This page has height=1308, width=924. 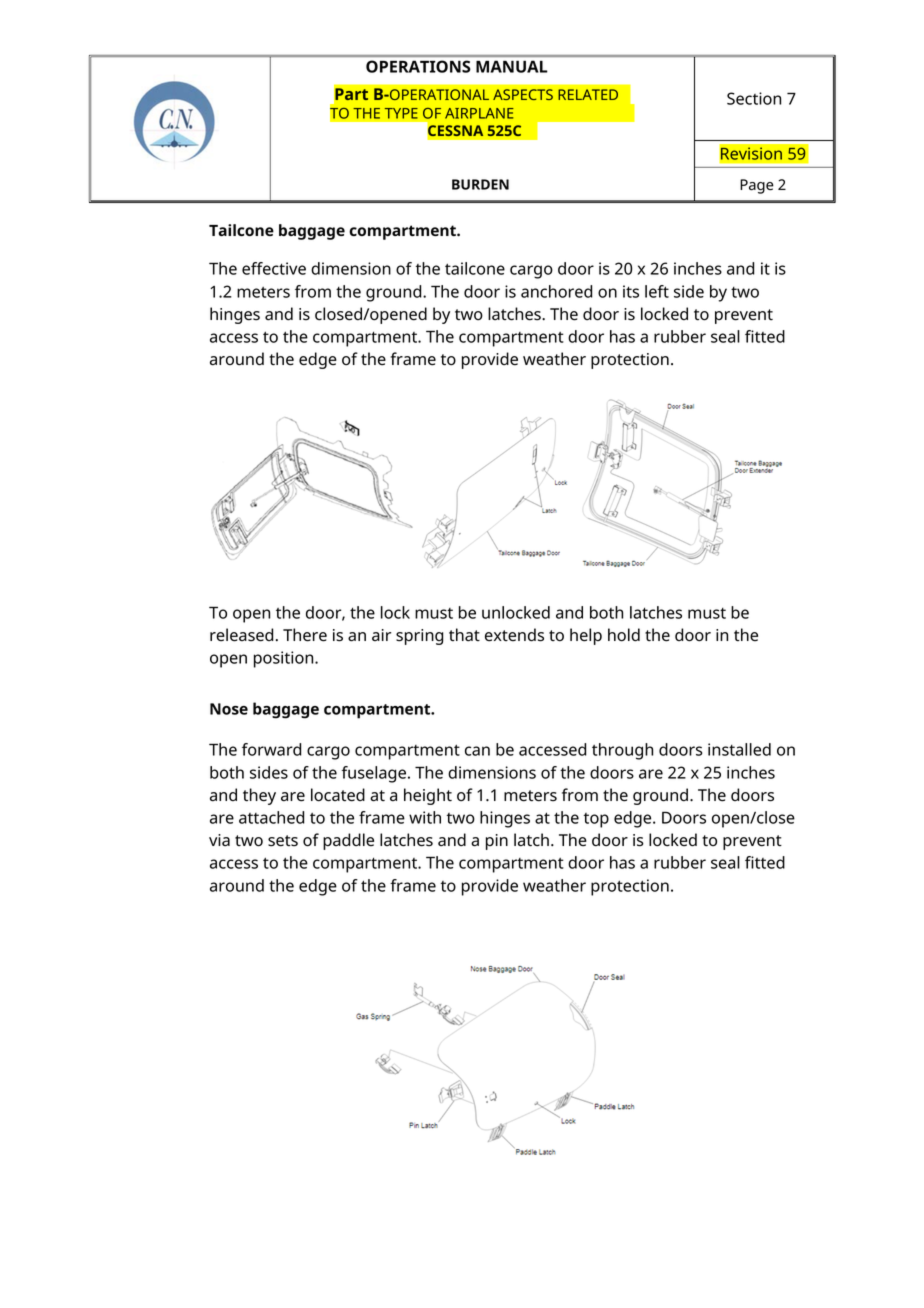 What do you see at coordinates (401, 113) in the page?
I see `TYPE` at bounding box center [401, 113].
